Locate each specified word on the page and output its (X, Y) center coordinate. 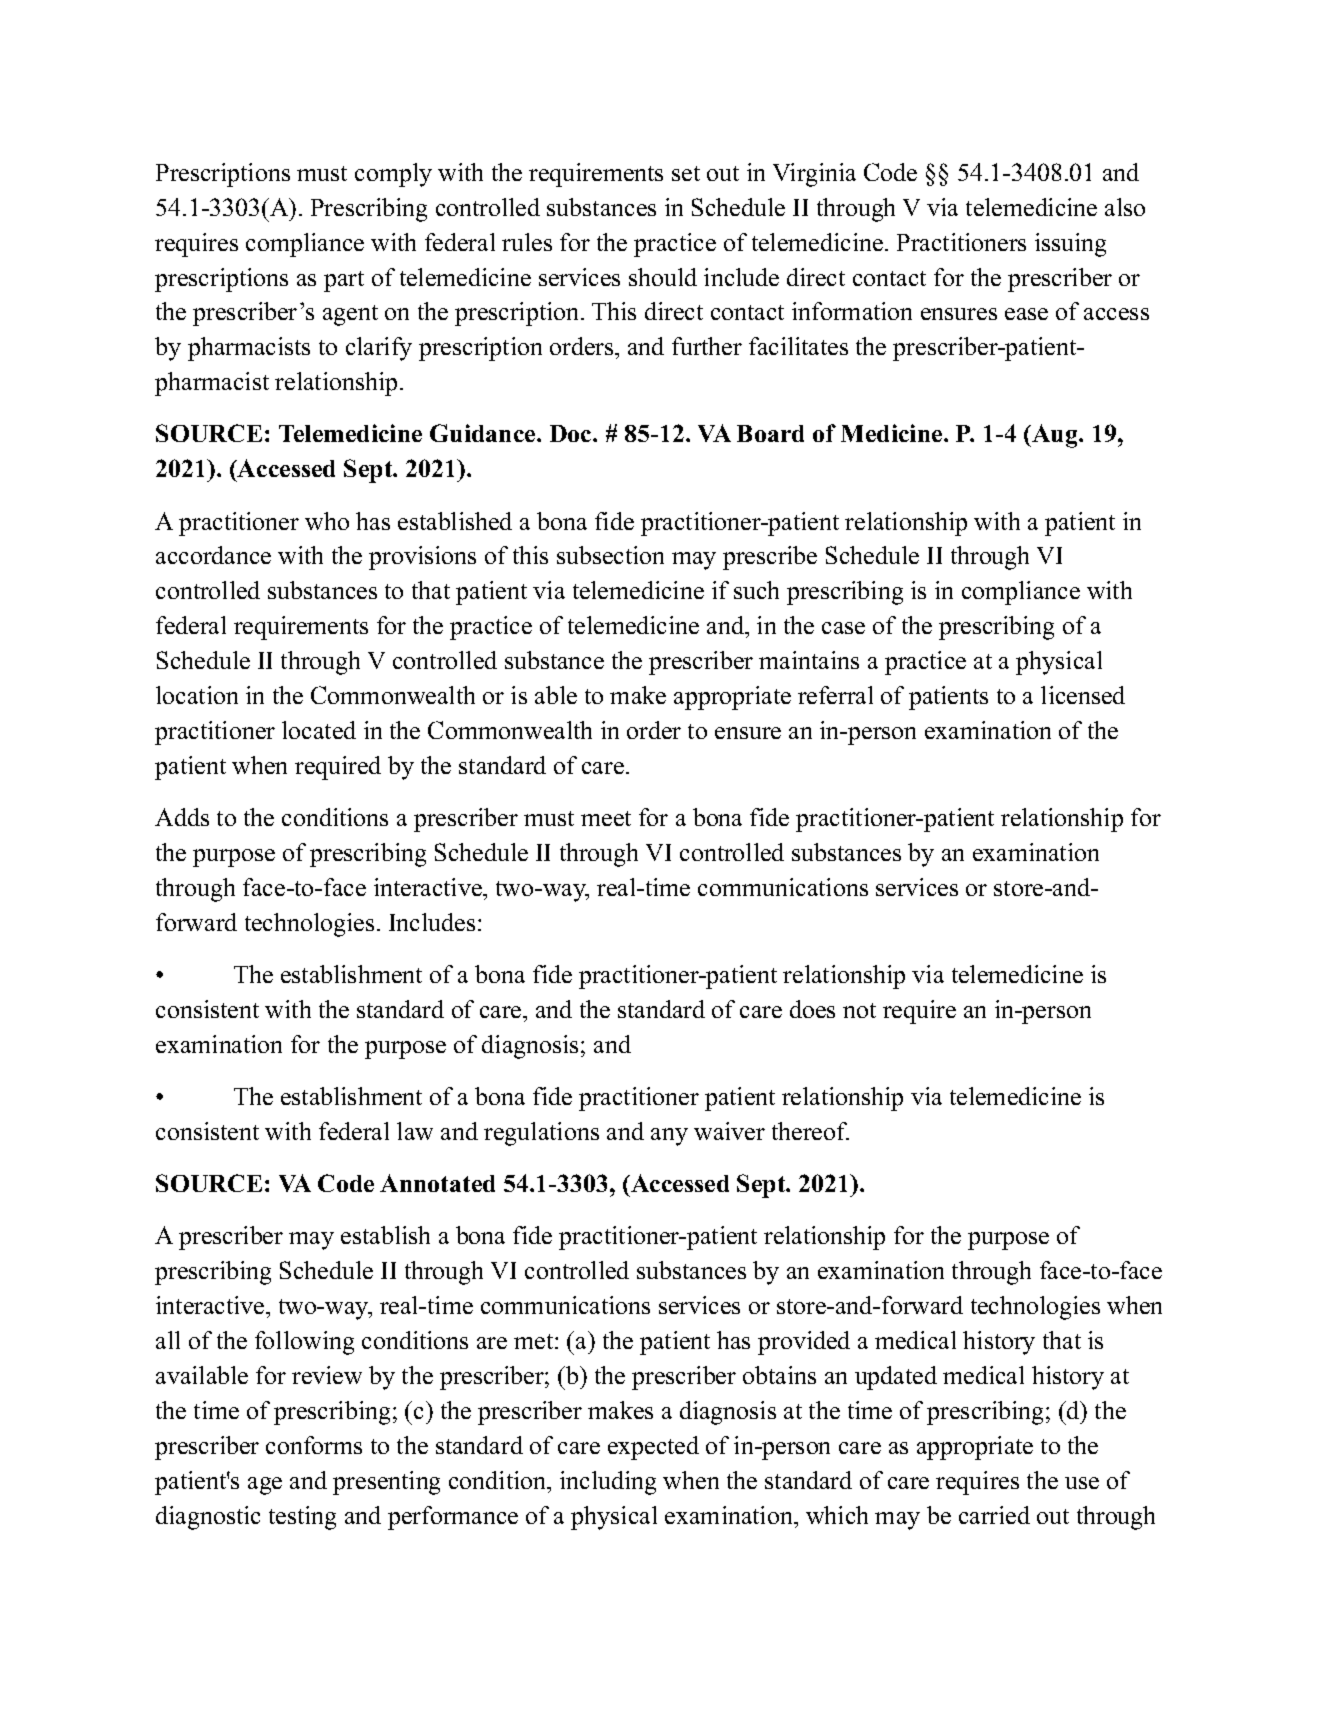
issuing (1070, 245)
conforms (314, 1445)
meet (606, 818)
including (608, 1483)
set (686, 173)
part (344, 281)
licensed (1083, 695)
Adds (182, 817)
